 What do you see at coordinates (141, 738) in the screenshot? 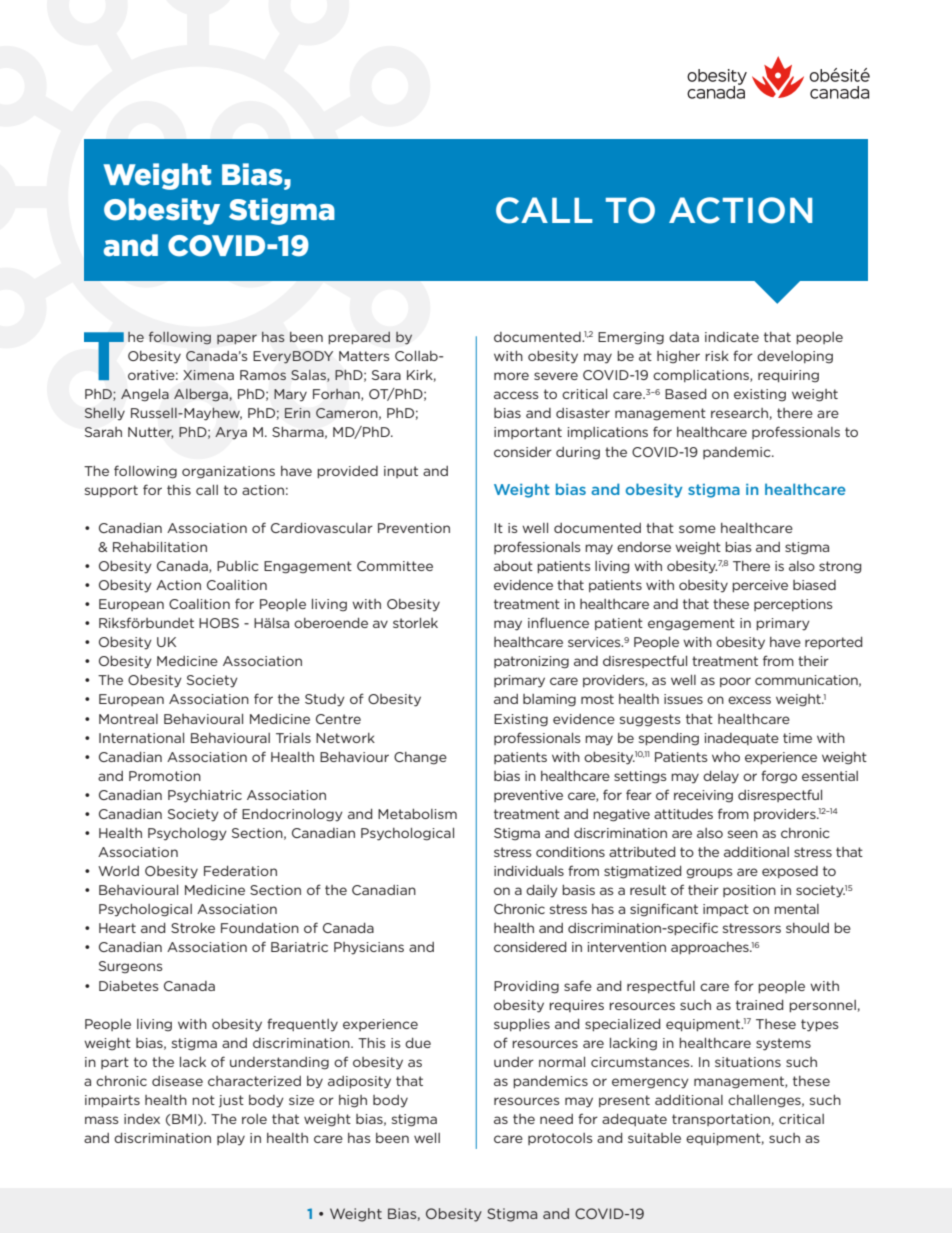
I see `International` at bounding box center [141, 738].
